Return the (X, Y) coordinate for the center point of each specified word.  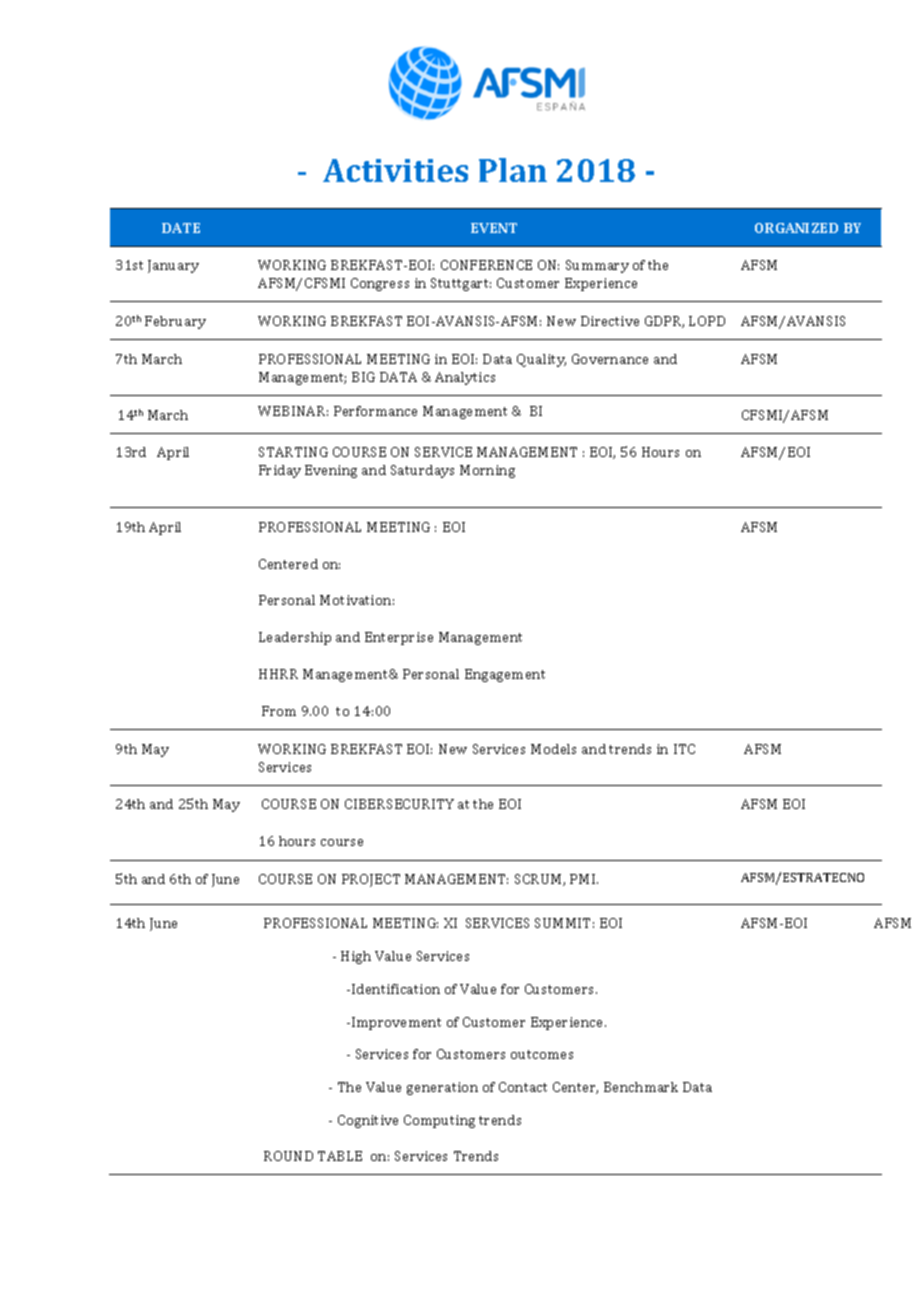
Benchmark (641, 1087)
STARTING (293, 452)
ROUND (288, 1156)
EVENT (494, 228)
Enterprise (399, 638)
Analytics (465, 378)
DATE (181, 228)
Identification (396, 989)
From (279, 711)
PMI (584, 879)
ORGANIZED (796, 228)
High (356, 957)
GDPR (664, 322)
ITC (684, 749)
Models (553, 749)
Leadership (295, 638)
